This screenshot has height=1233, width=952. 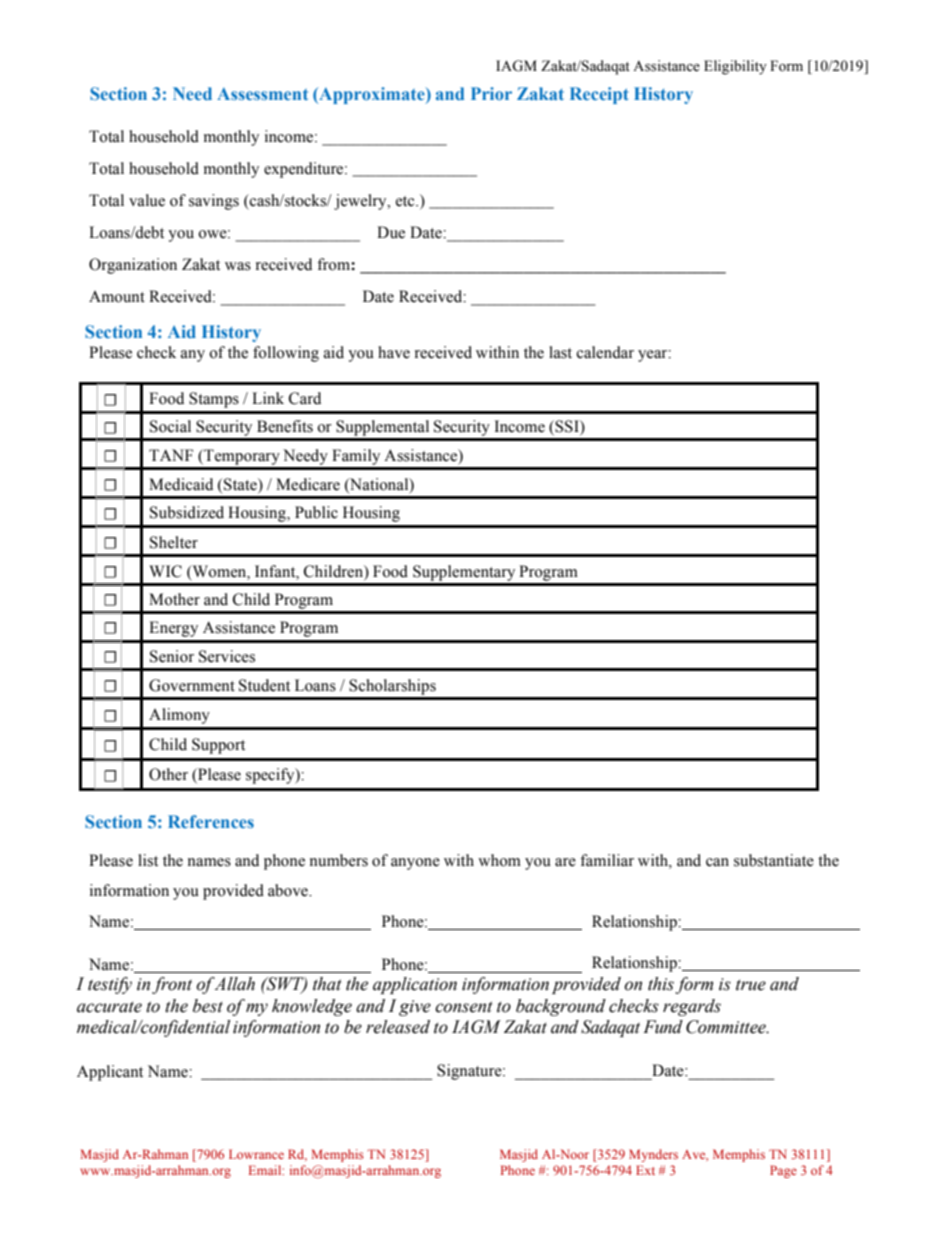 I want to click on anyone, so click(x=415, y=864).
